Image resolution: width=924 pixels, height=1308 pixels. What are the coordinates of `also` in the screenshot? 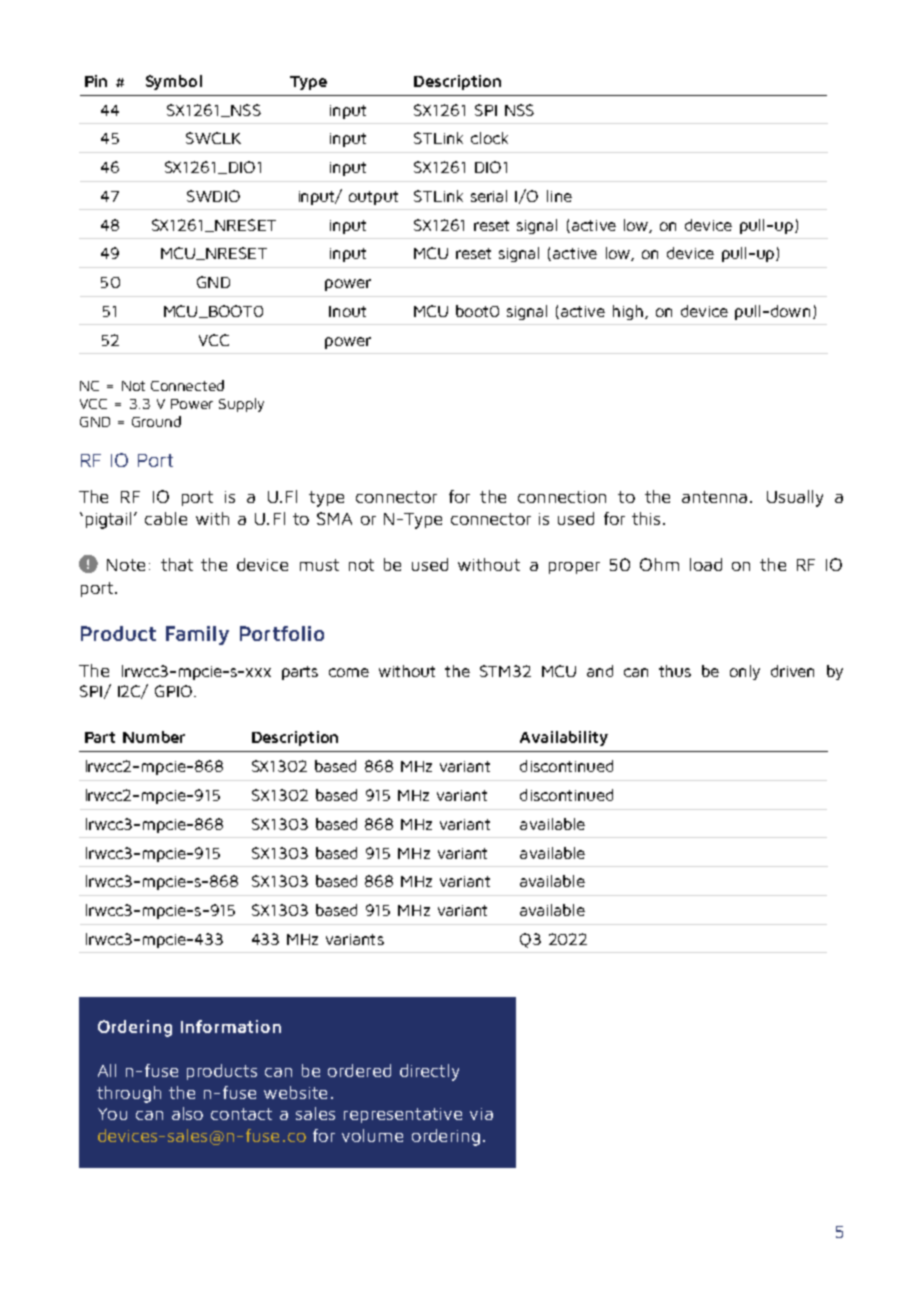 It's located at (187, 1113).
